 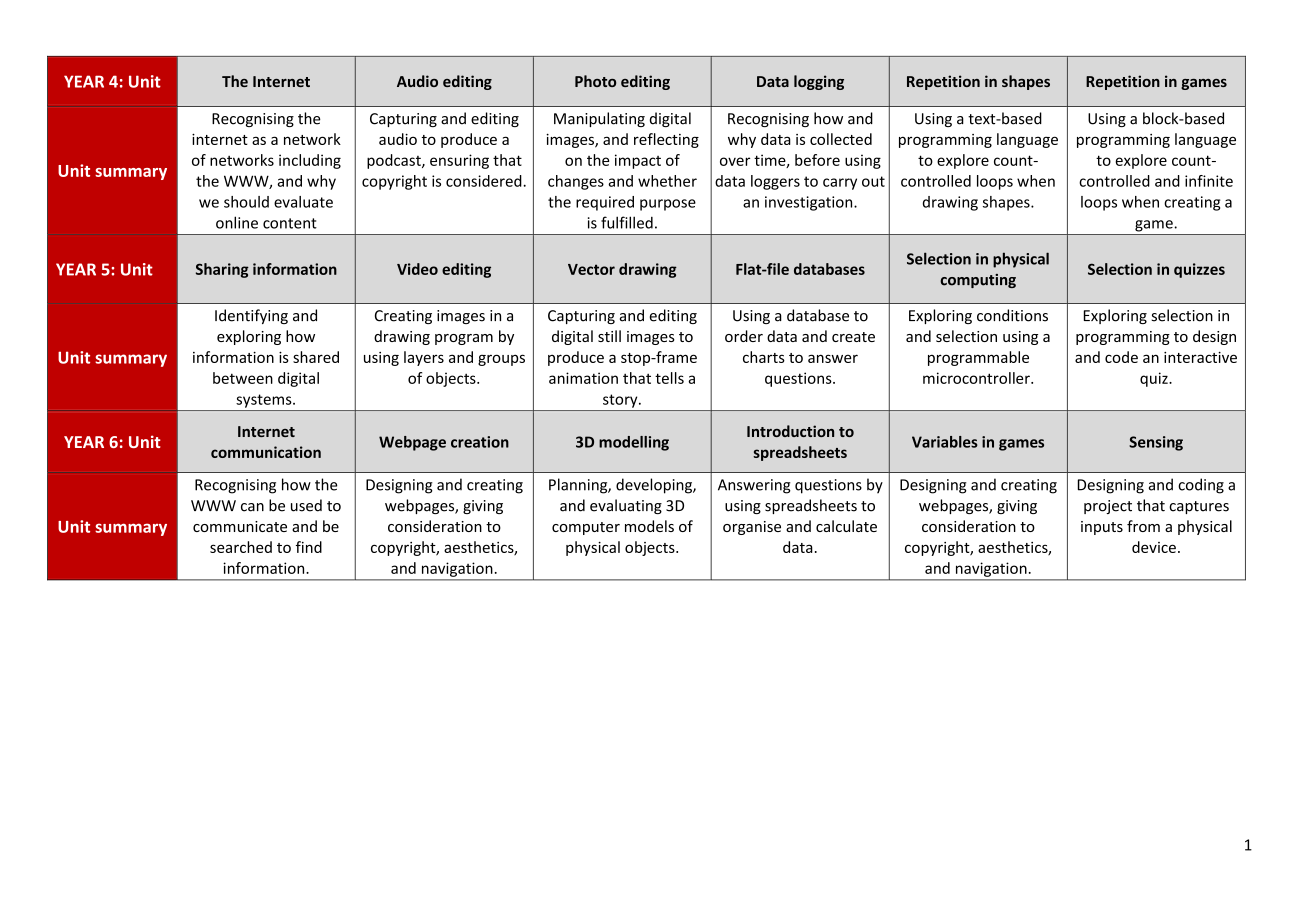 What do you see at coordinates (841, 139) in the screenshot?
I see `collected` at bounding box center [841, 139].
